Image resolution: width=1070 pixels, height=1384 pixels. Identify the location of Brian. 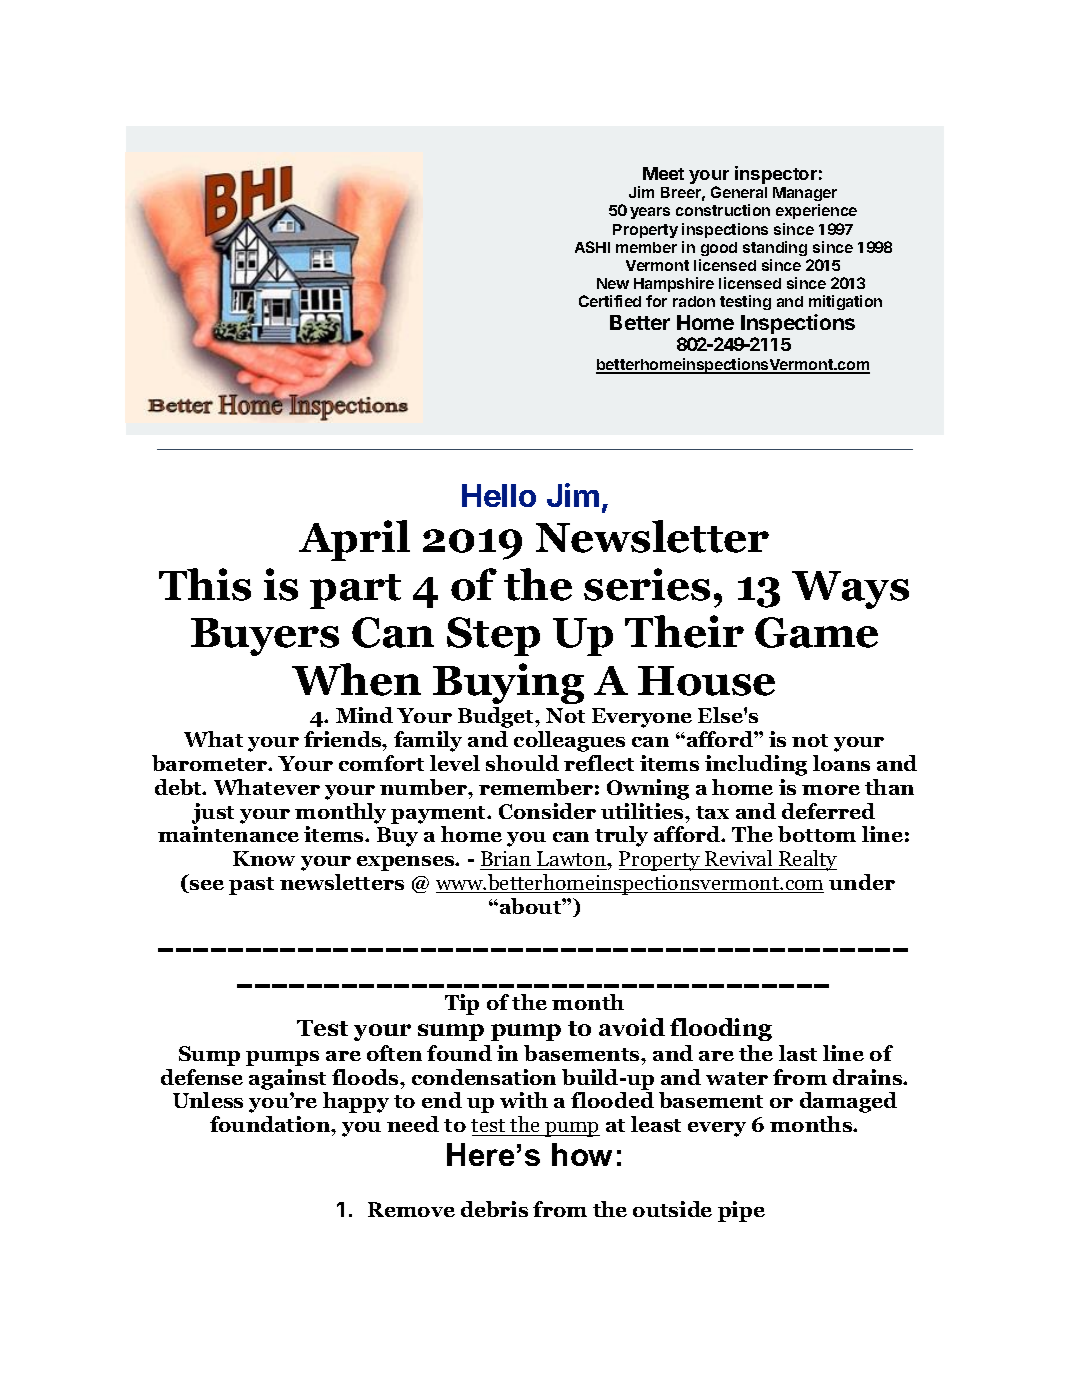
(506, 858).
